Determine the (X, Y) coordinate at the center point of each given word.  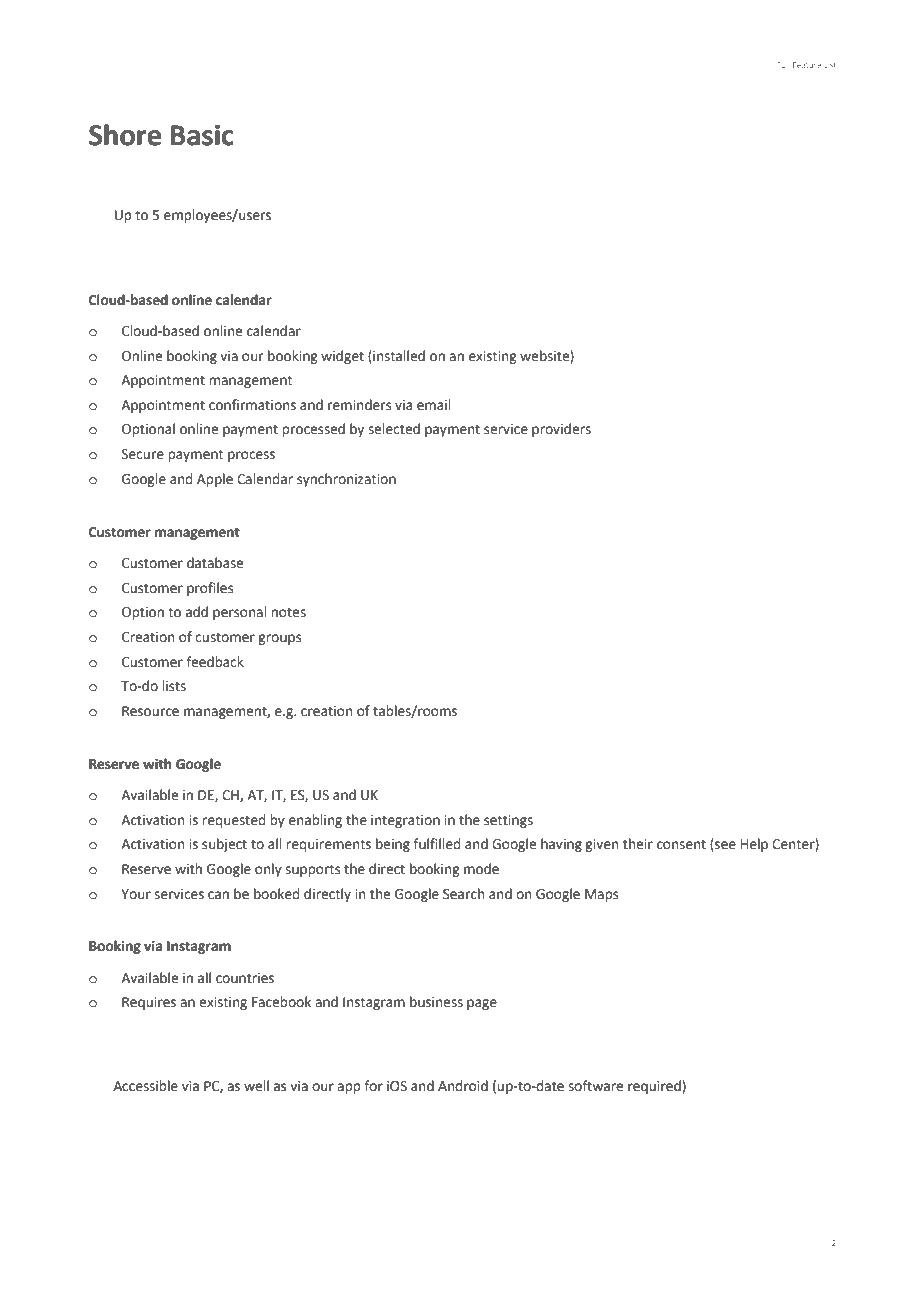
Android (463, 1086)
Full (783, 65)
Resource (150, 711)
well (256, 1086)
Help (754, 845)
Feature (807, 65)
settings (508, 821)
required (655, 1087)
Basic (202, 135)
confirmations (252, 405)
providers (561, 430)
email (433, 405)
